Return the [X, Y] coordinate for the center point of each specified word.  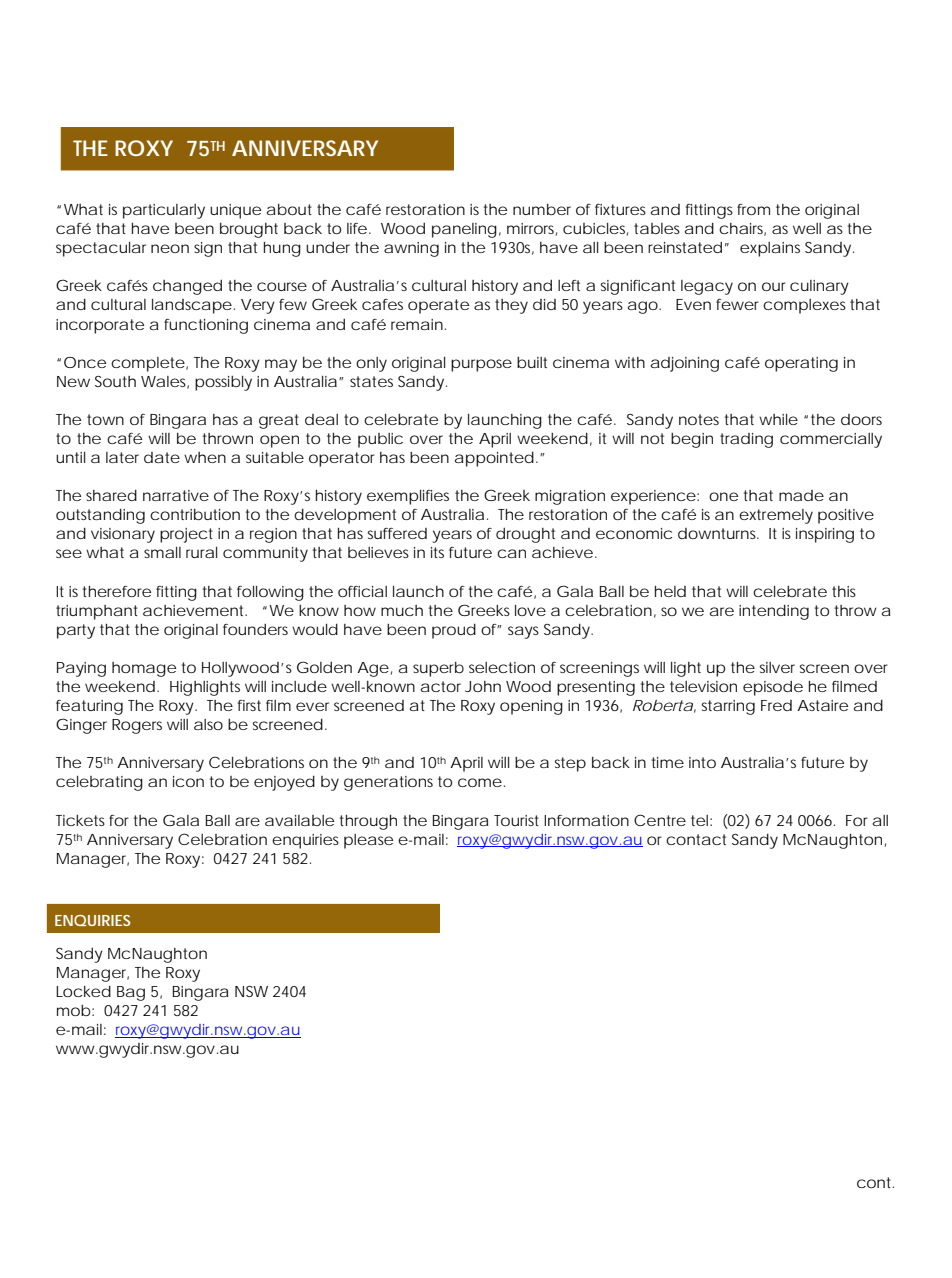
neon [170, 248]
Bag [131, 993]
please [368, 841]
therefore [117, 591]
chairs [742, 229]
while [778, 419]
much [402, 610]
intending [774, 612]
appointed [494, 459]
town [105, 419]
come [480, 782]
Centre [660, 820]
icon [188, 781]
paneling [464, 230]
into [702, 762]
